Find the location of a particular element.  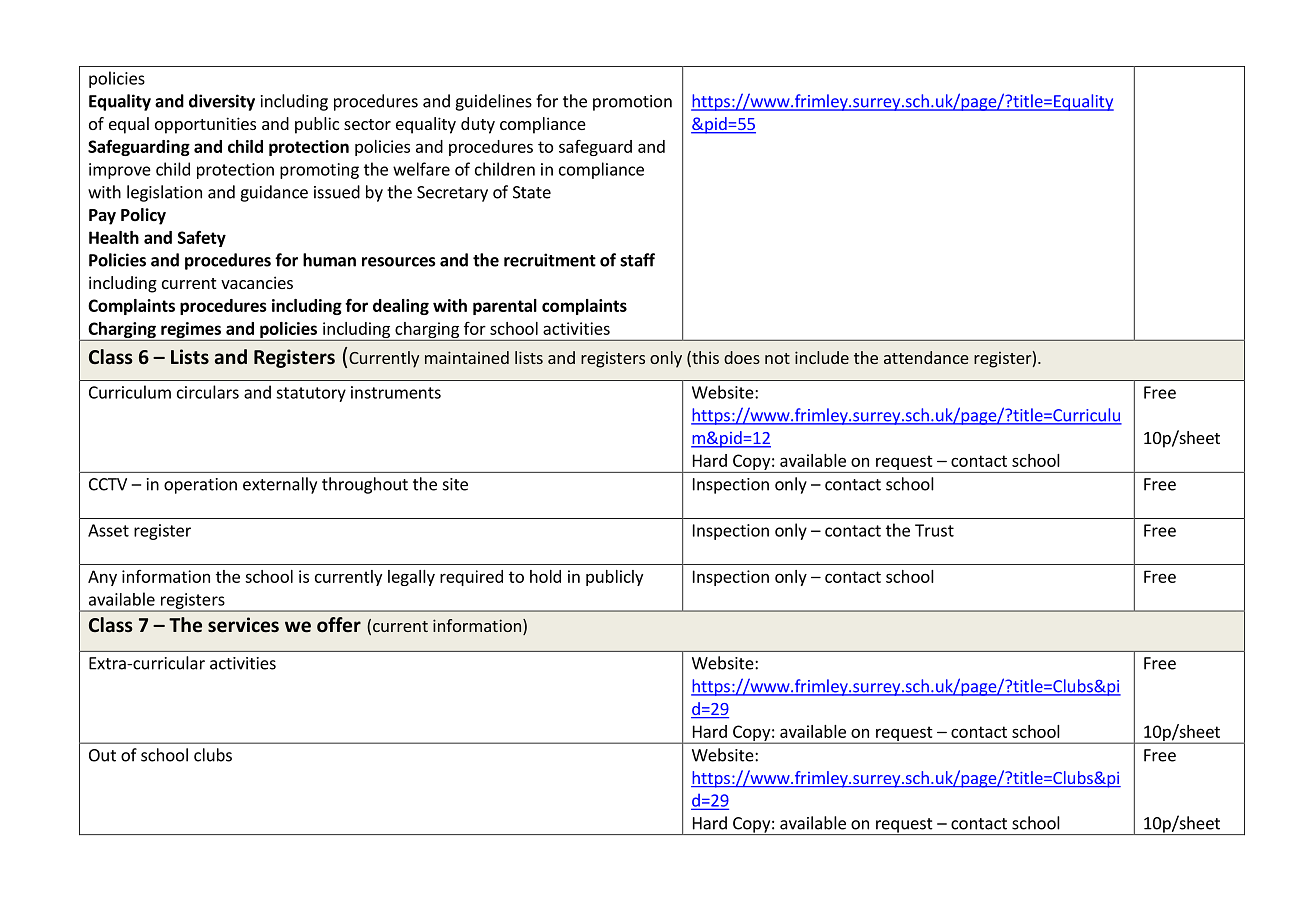

services is located at coordinates (243, 625).
